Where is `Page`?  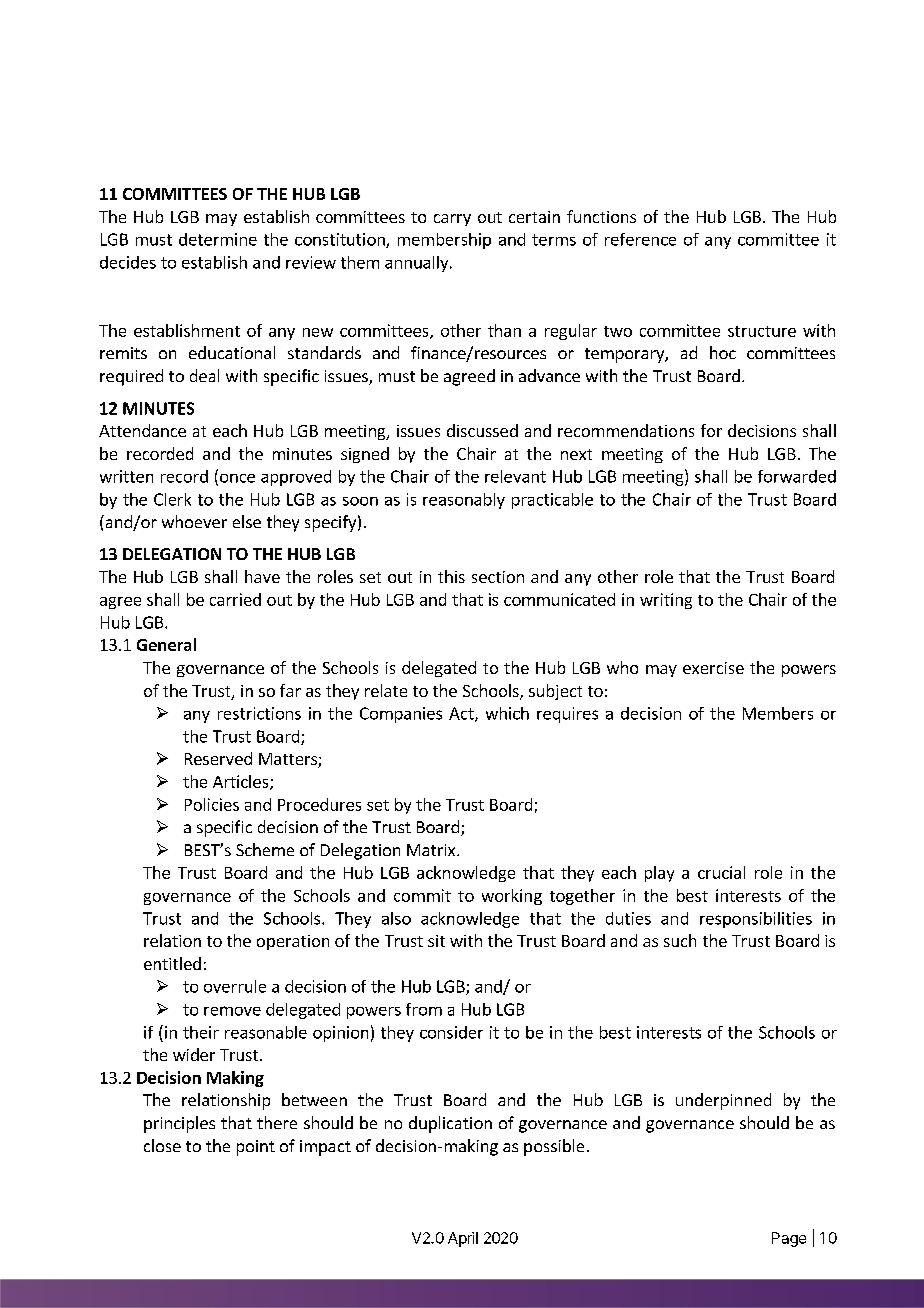 Page is located at coordinates (789, 1239).
